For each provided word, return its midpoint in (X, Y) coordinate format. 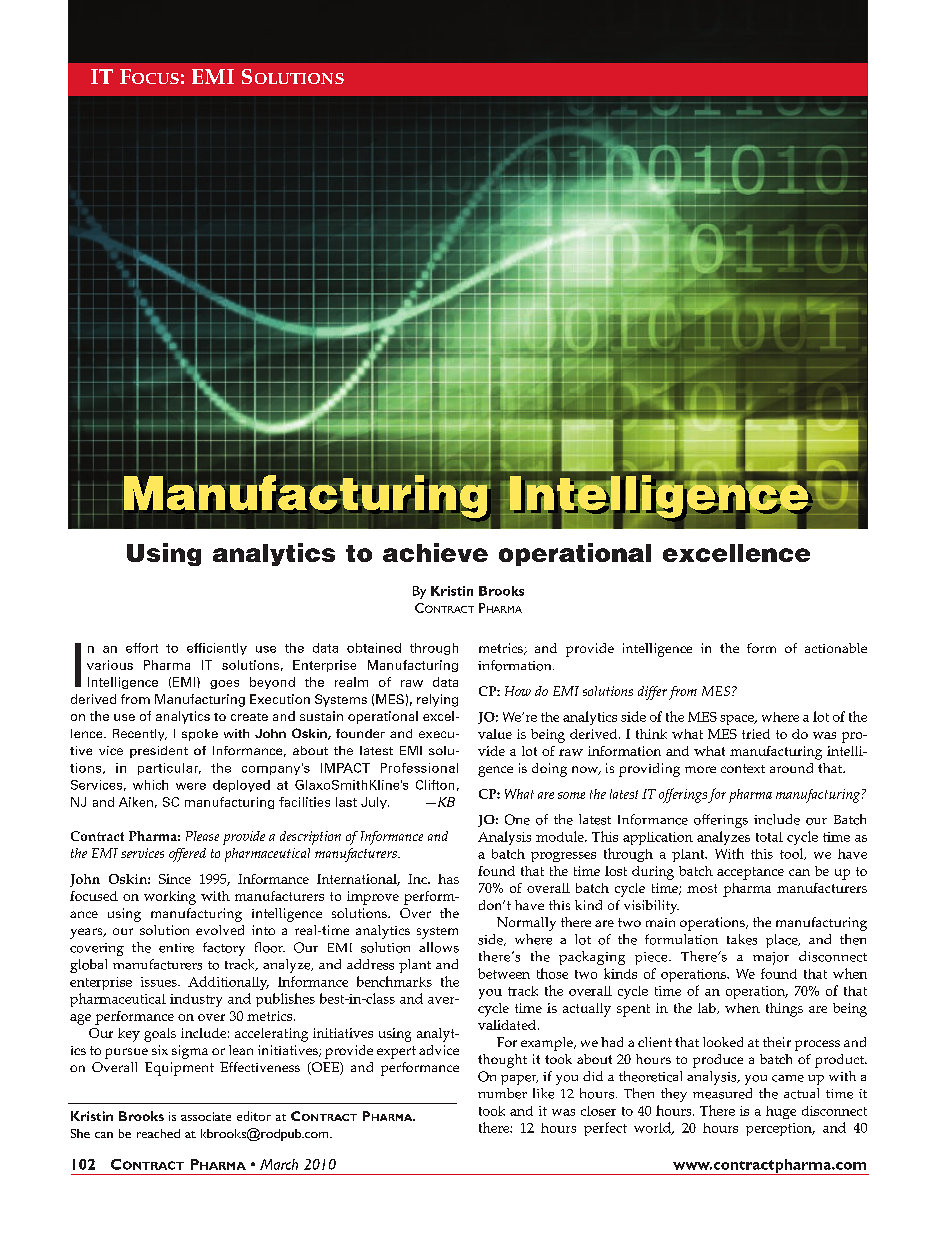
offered (187, 855)
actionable (836, 648)
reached (158, 1133)
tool (793, 854)
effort (142, 648)
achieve (435, 552)
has (448, 879)
